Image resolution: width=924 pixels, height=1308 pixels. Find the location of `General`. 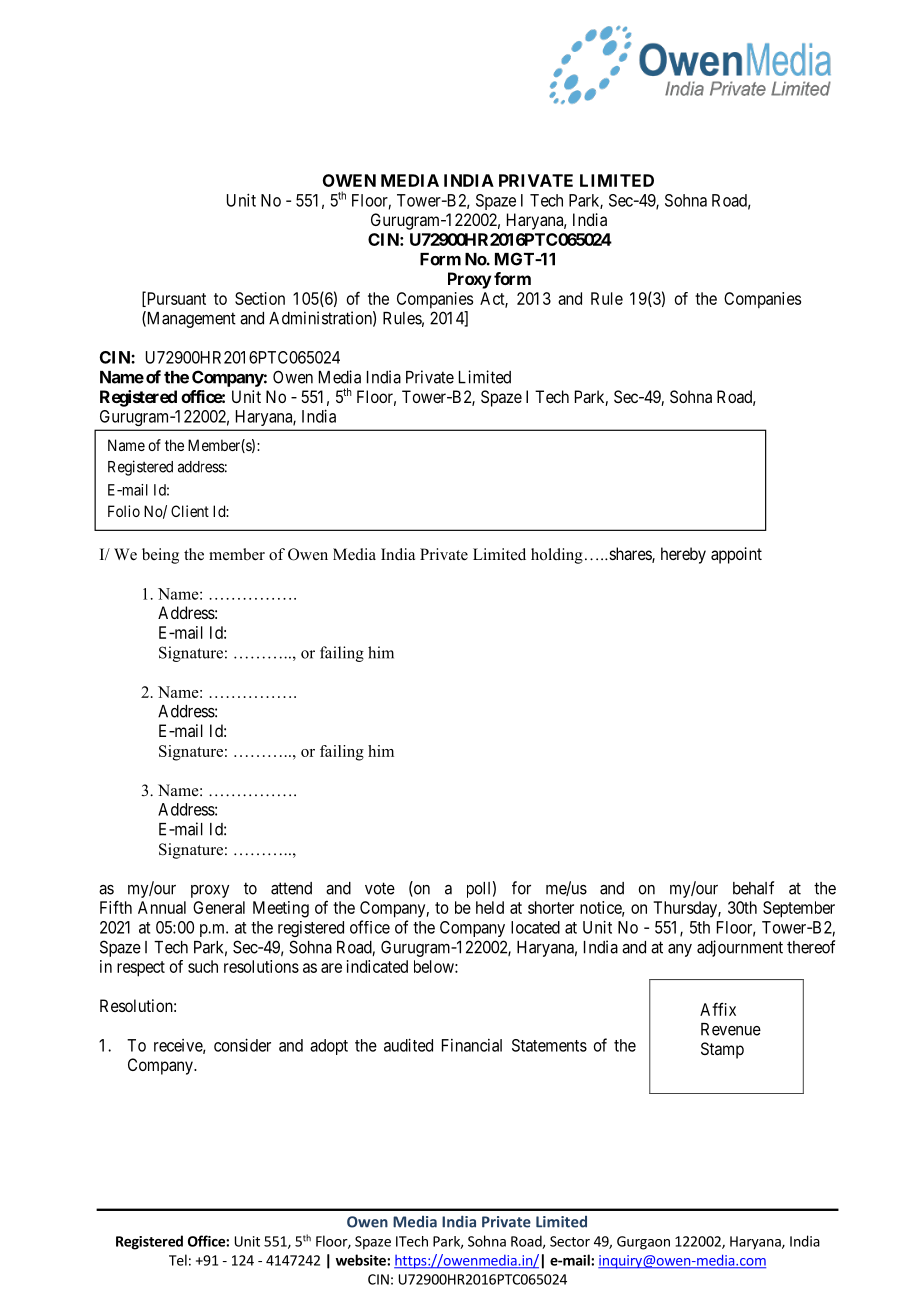

General is located at coordinates (219, 907).
